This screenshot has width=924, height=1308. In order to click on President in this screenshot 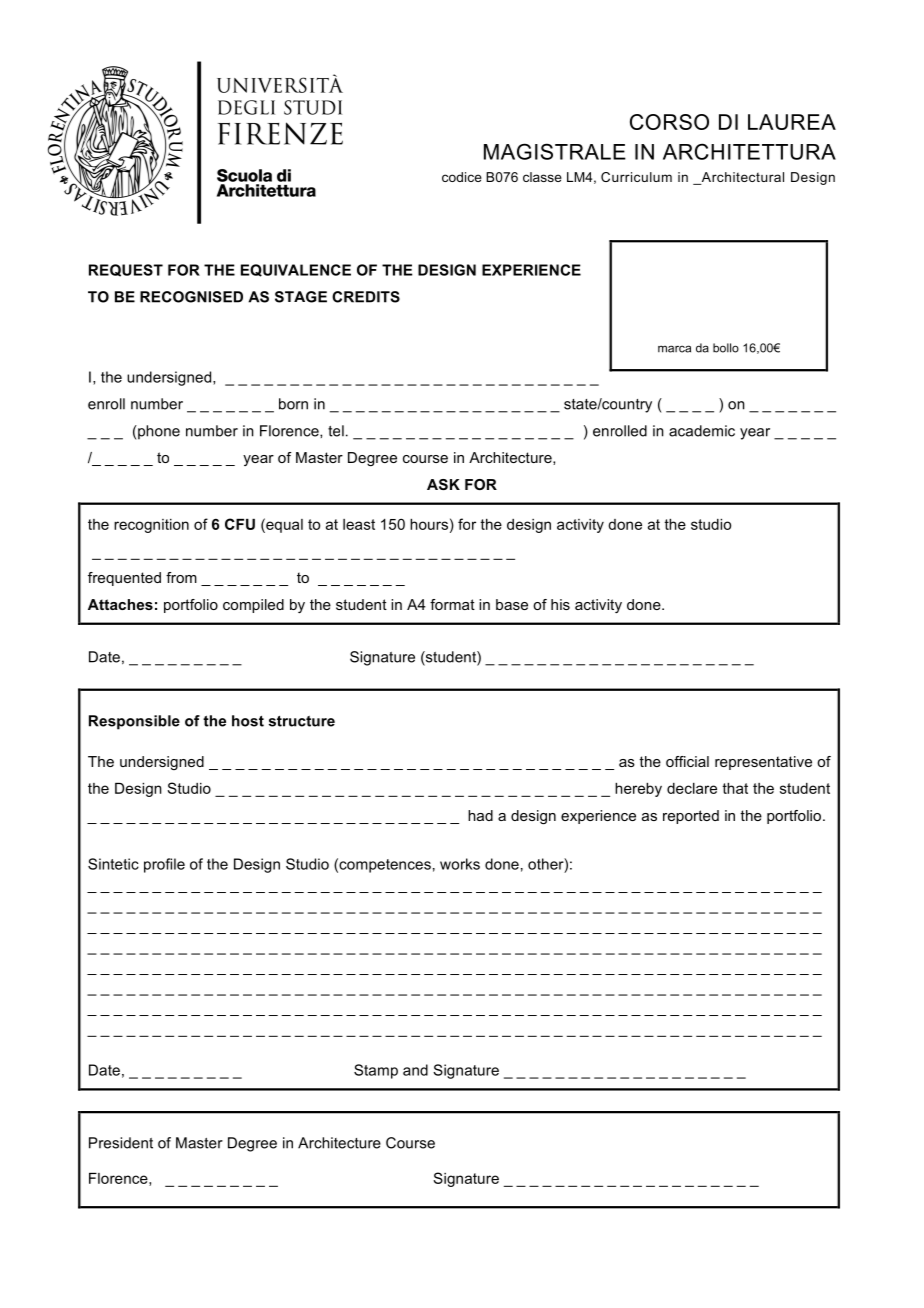, I will do `click(121, 1143)`.
